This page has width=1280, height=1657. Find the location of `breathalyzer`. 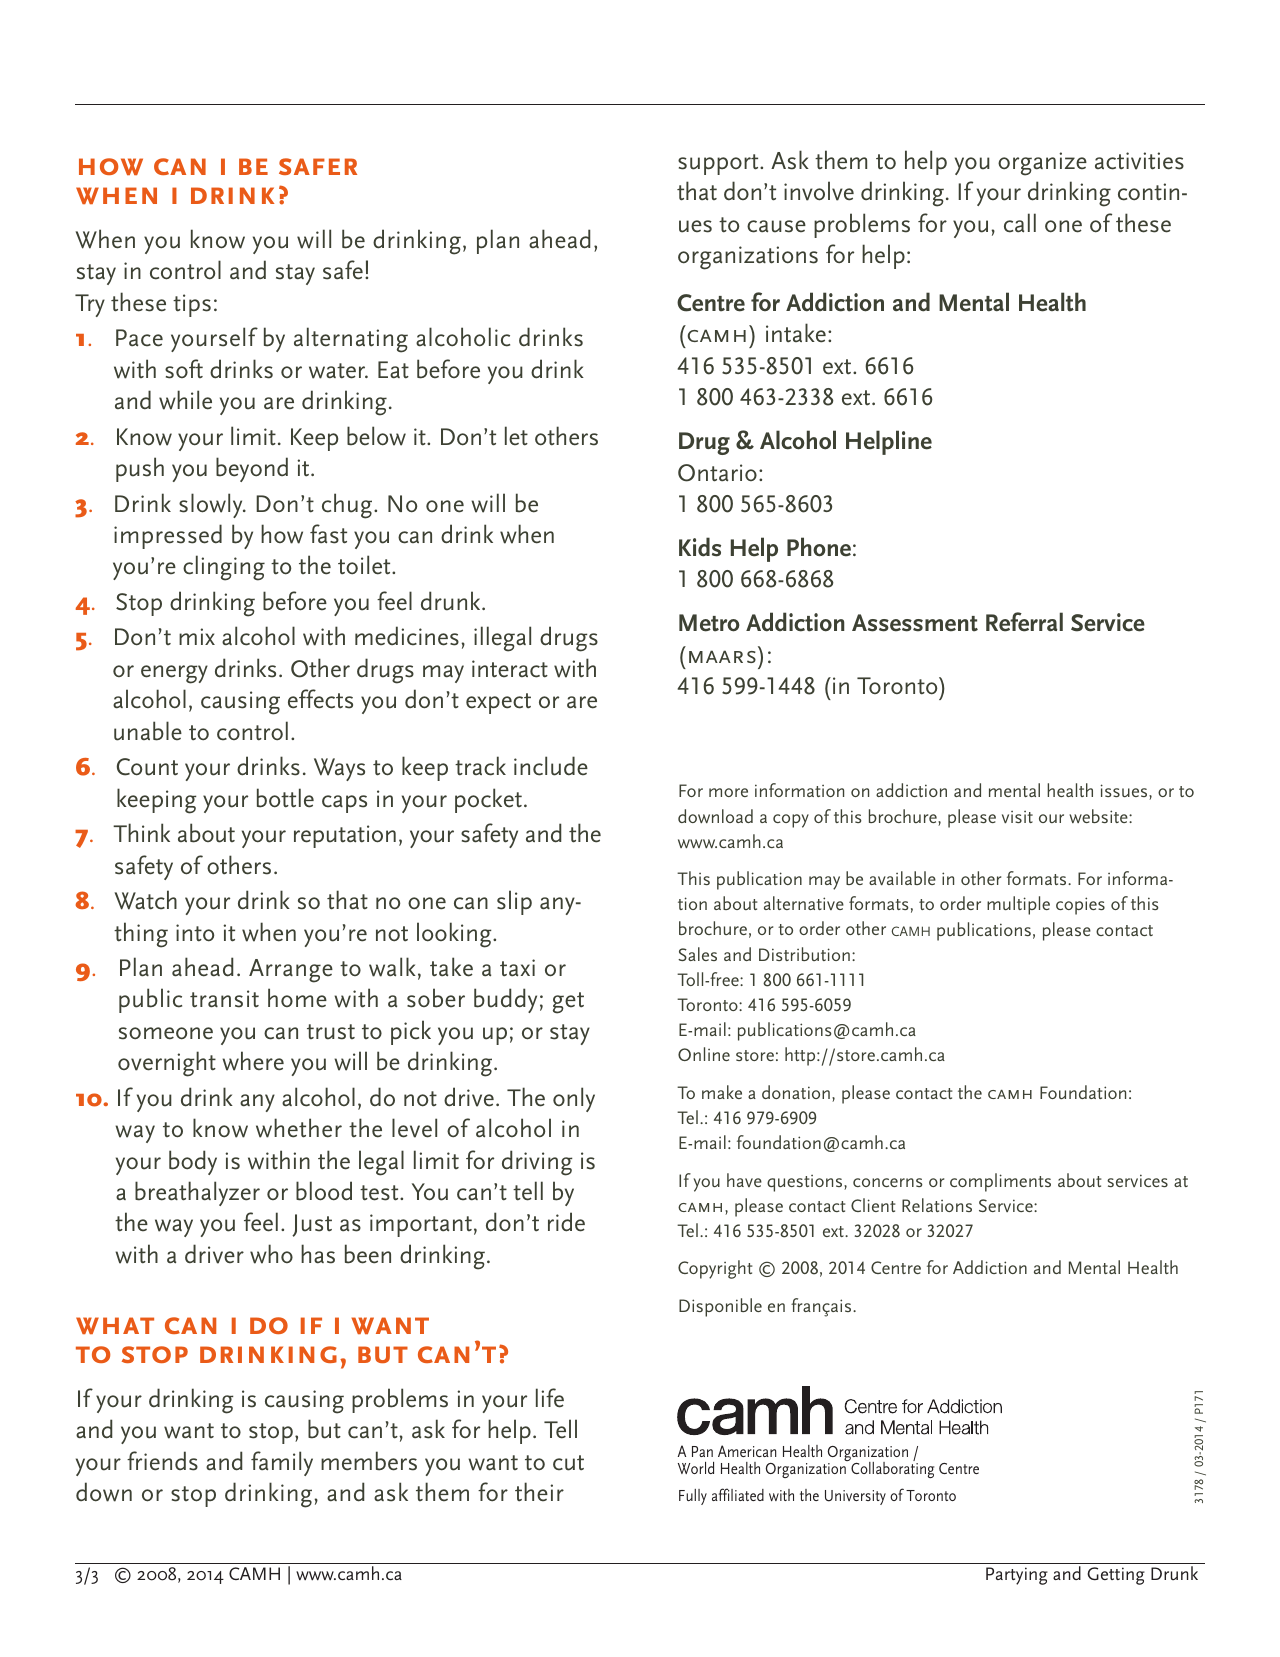

breathalyzer is located at coordinates (197, 1193).
